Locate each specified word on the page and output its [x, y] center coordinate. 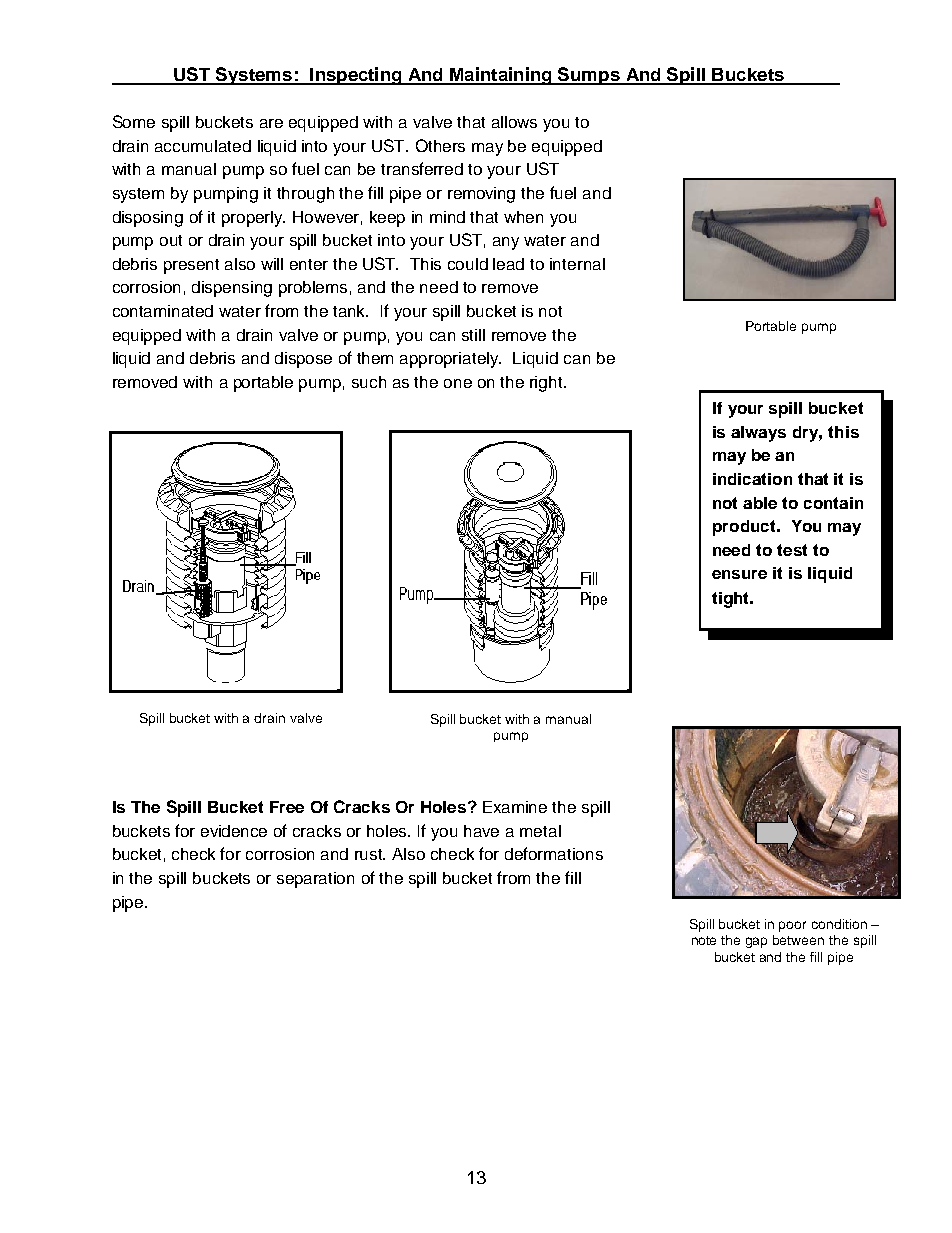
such [369, 382]
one [458, 383]
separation [315, 880]
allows [514, 122]
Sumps [589, 76]
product [745, 528]
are [271, 123]
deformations [554, 853]
